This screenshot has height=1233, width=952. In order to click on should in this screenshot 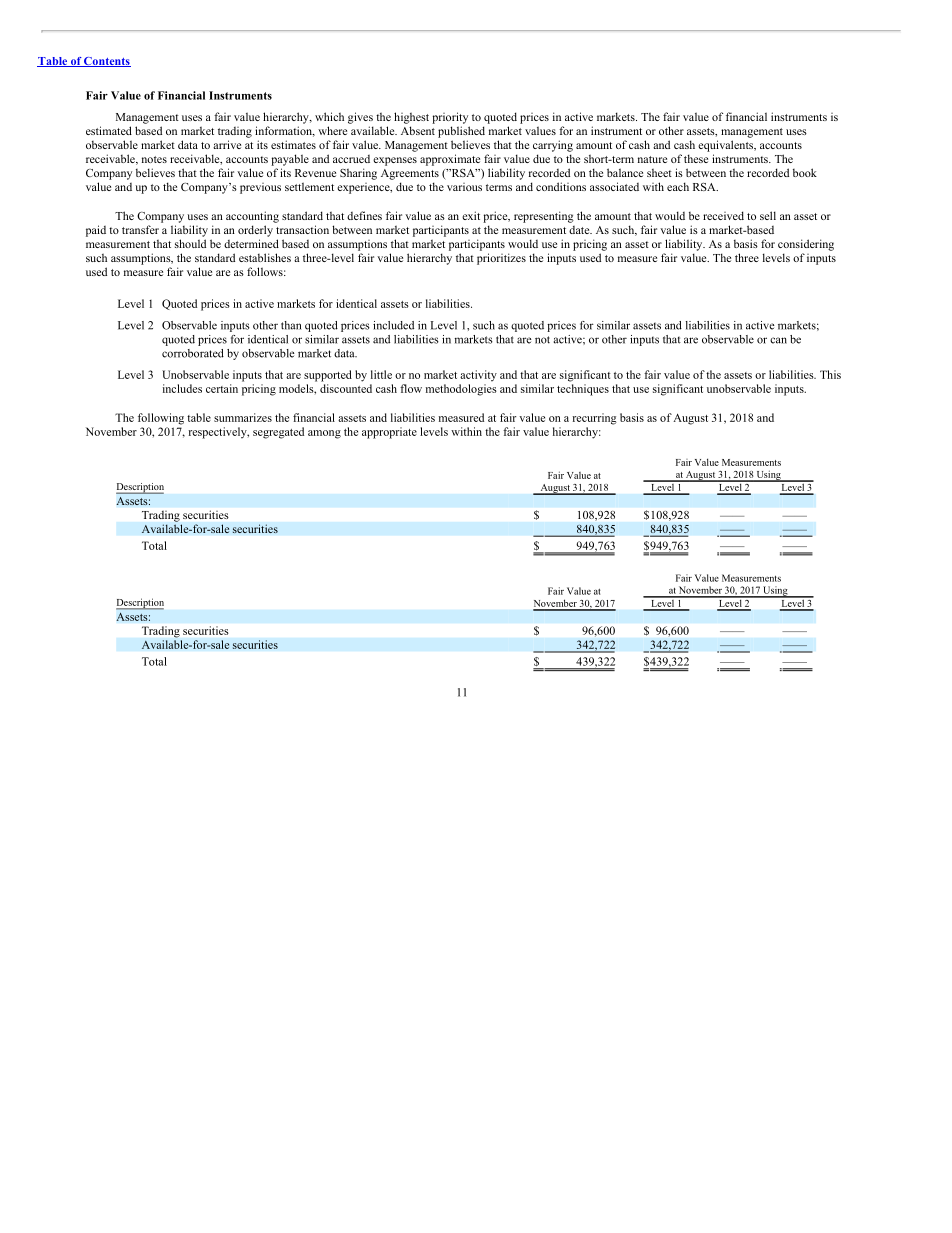, I will do `click(190, 243)`.
